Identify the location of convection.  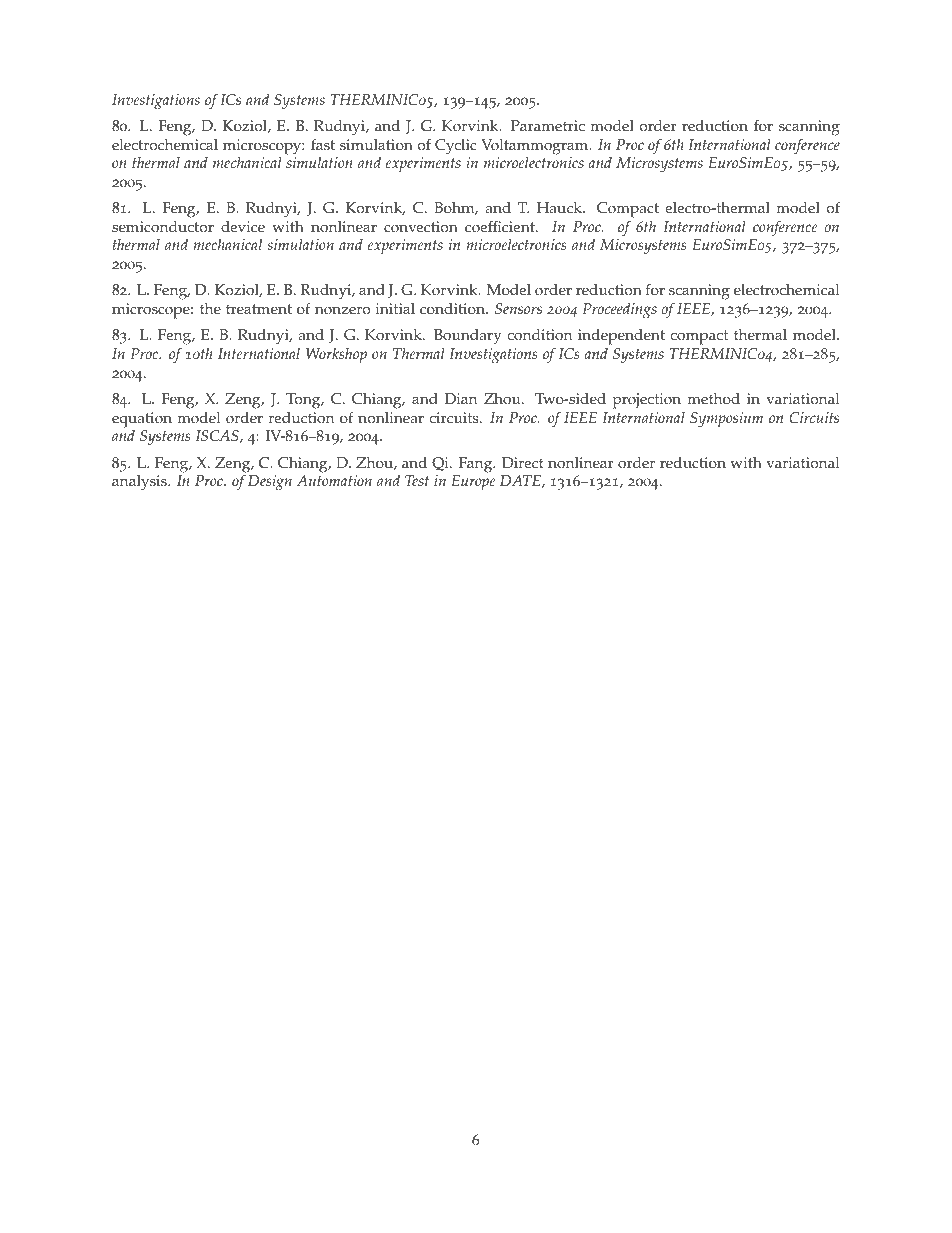
(421, 227).
